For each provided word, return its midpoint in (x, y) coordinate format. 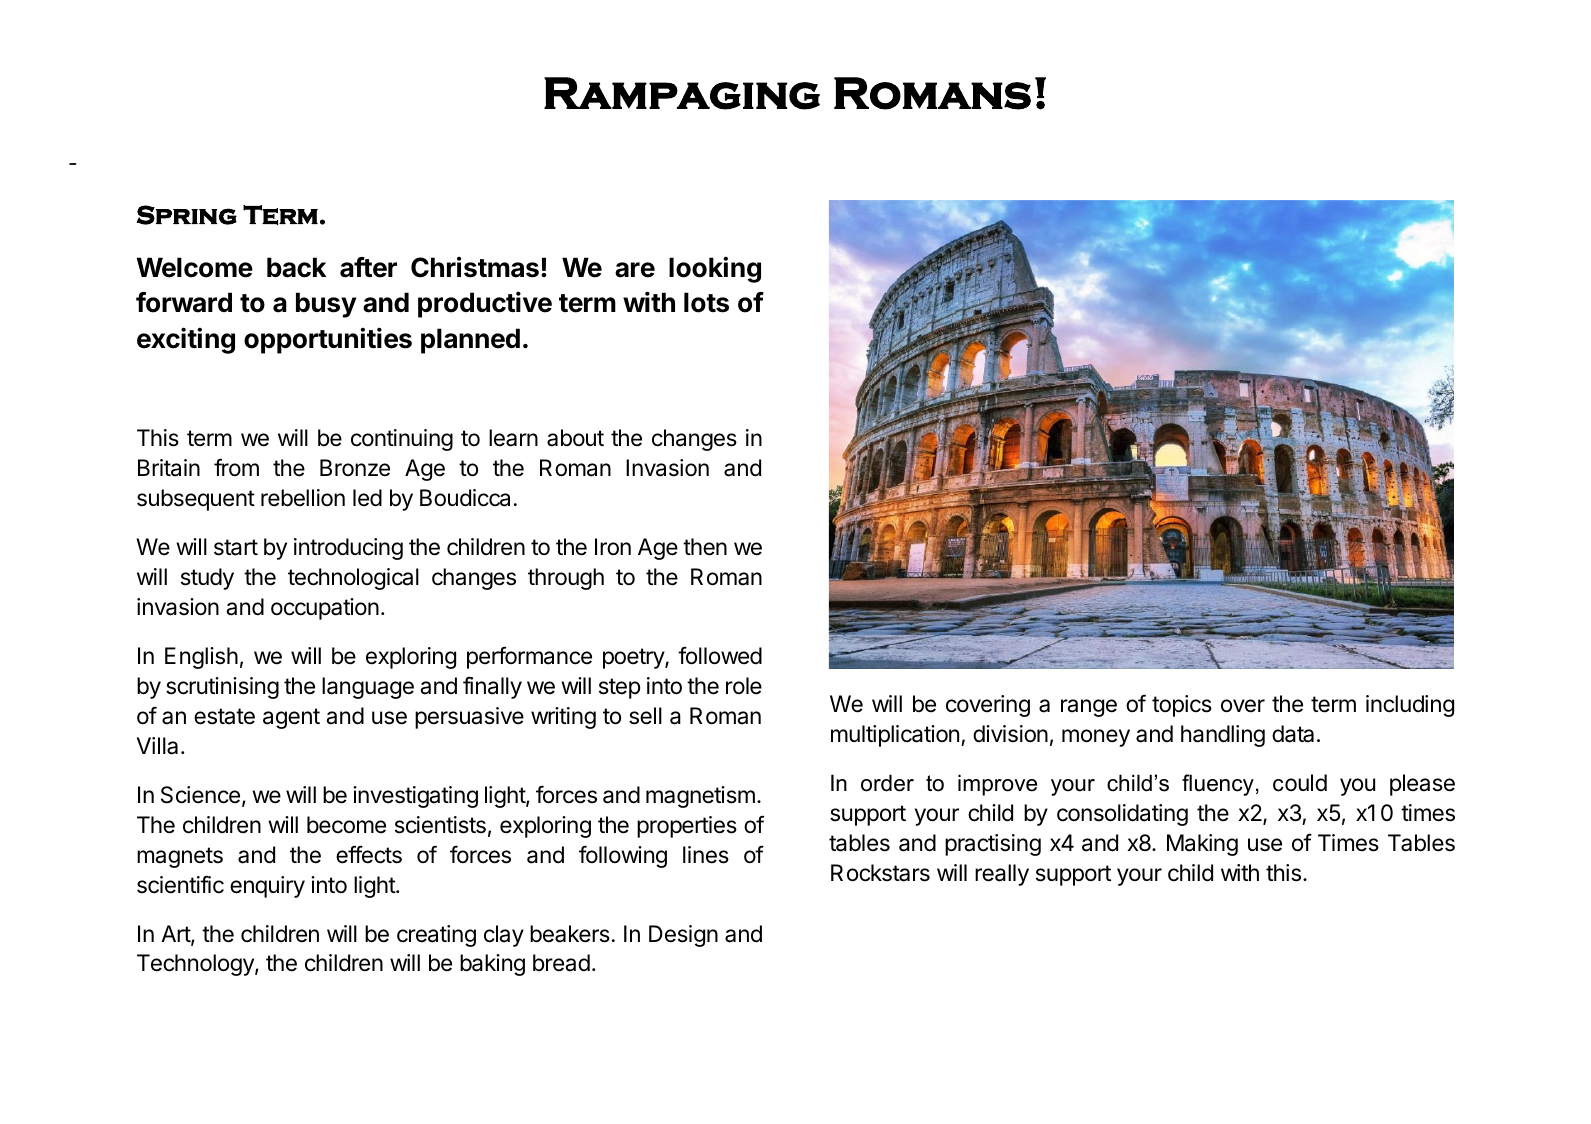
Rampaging (682, 93)
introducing (348, 549)
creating (436, 936)
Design (683, 936)
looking (715, 269)
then (705, 547)
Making (1202, 845)
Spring (187, 215)
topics (1182, 706)
